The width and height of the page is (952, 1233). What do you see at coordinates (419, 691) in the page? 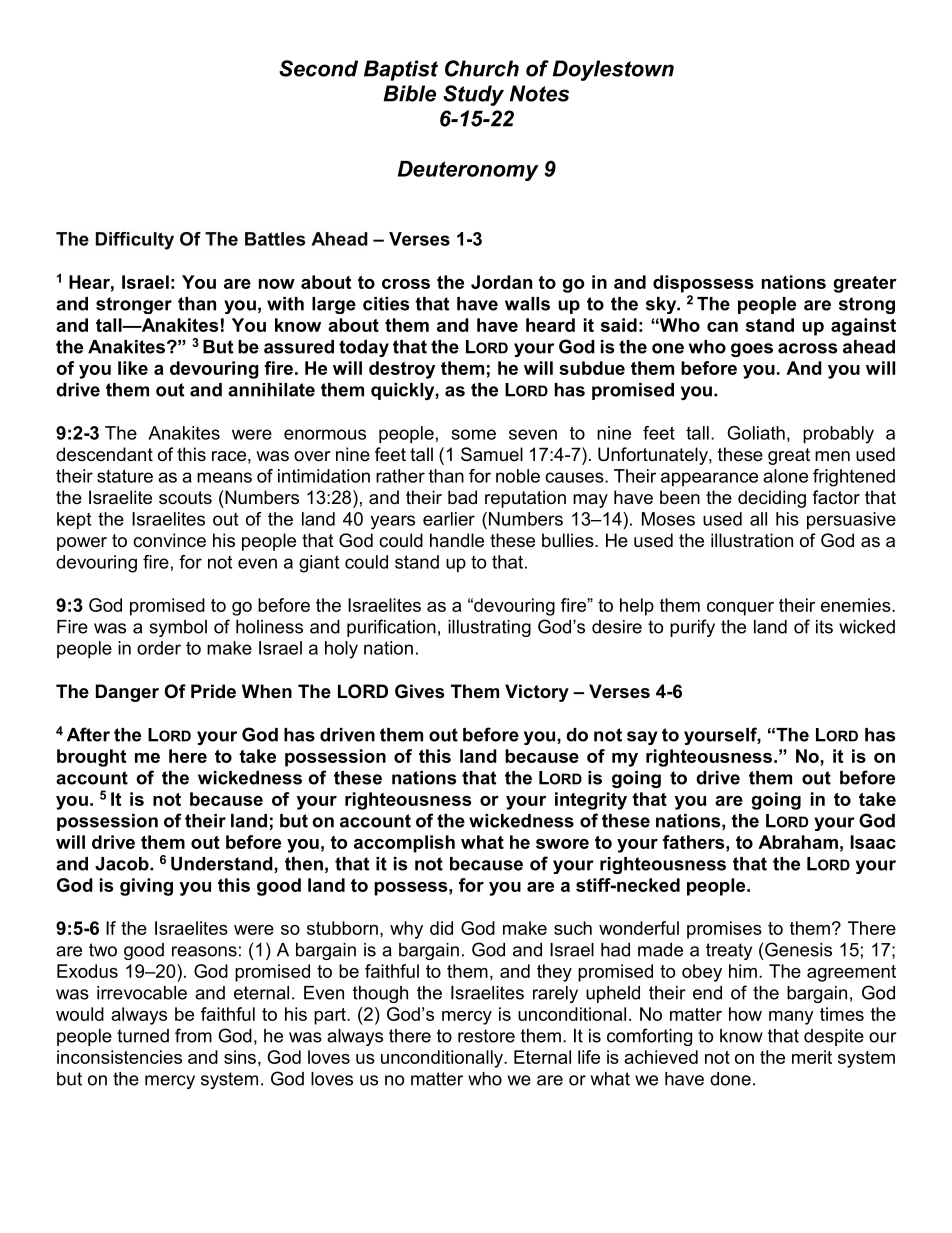
I see `Gives` at bounding box center [419, 691].
